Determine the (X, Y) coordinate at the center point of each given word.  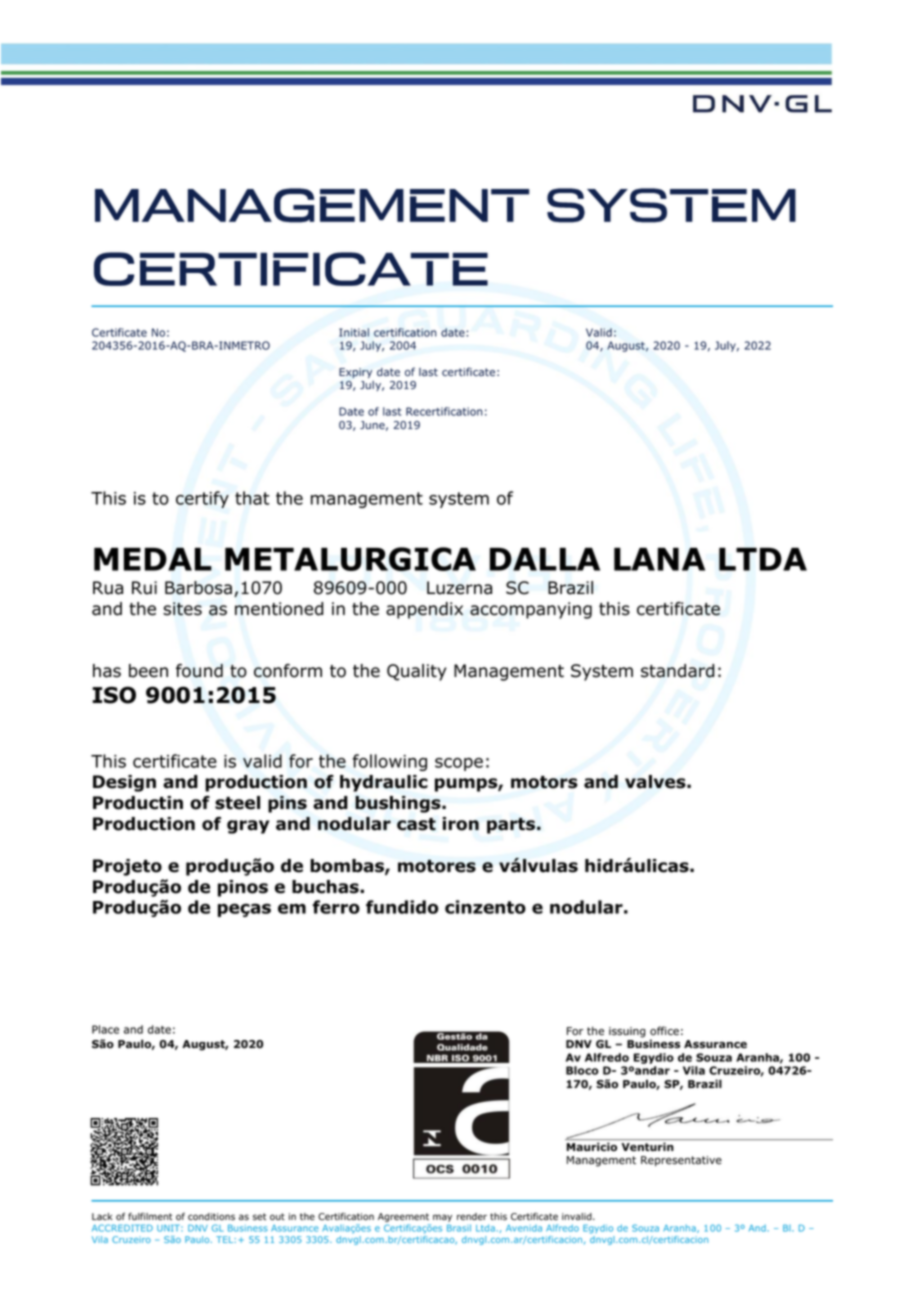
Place (105, 1029)
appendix (424, 610)
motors (544, 782)
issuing (627, 1032)
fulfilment (150, 1216)
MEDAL (153, 559)
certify (202, 499)
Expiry (355, 373)
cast (416, 824)
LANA (659, 559)
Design (124, 783)
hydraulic (384, 783)
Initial (354, 332)
